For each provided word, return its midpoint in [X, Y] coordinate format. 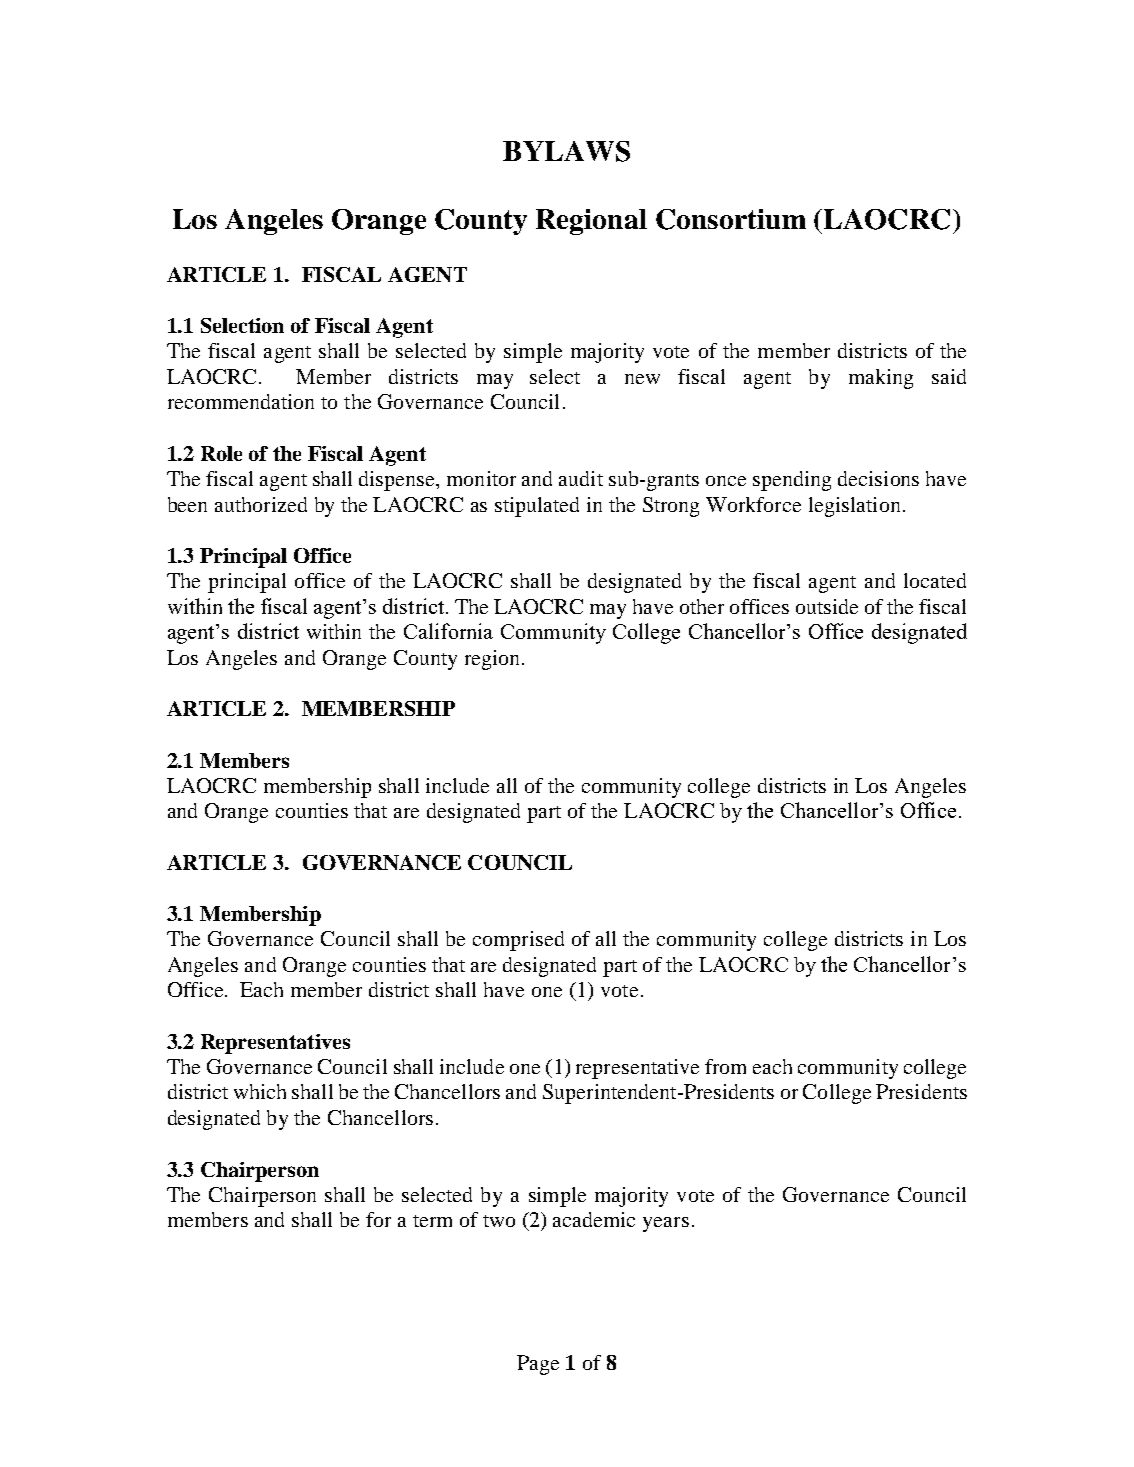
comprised [518, 941]
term [432, 1221]
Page [538, 1365]
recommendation [241, 401]
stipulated [537, 507]
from [725, 1066]
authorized [261, 504]
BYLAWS [566, 151]
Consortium [731, 219]
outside [827, 606]
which [260, 1091]
